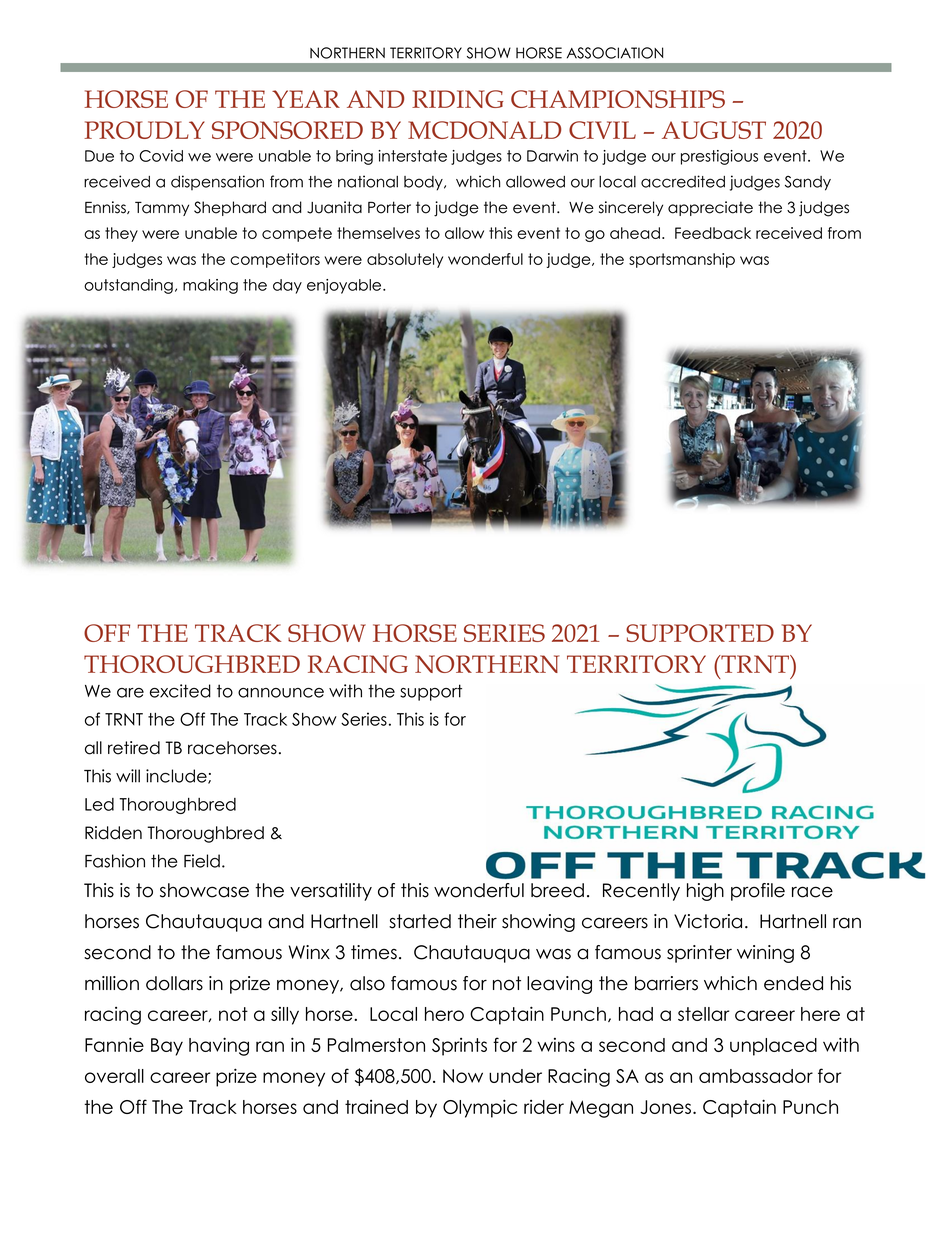  What do you see at coordinates (281, 693) in the screenshot?
I see `announce` at bounding box center [281, 693].
